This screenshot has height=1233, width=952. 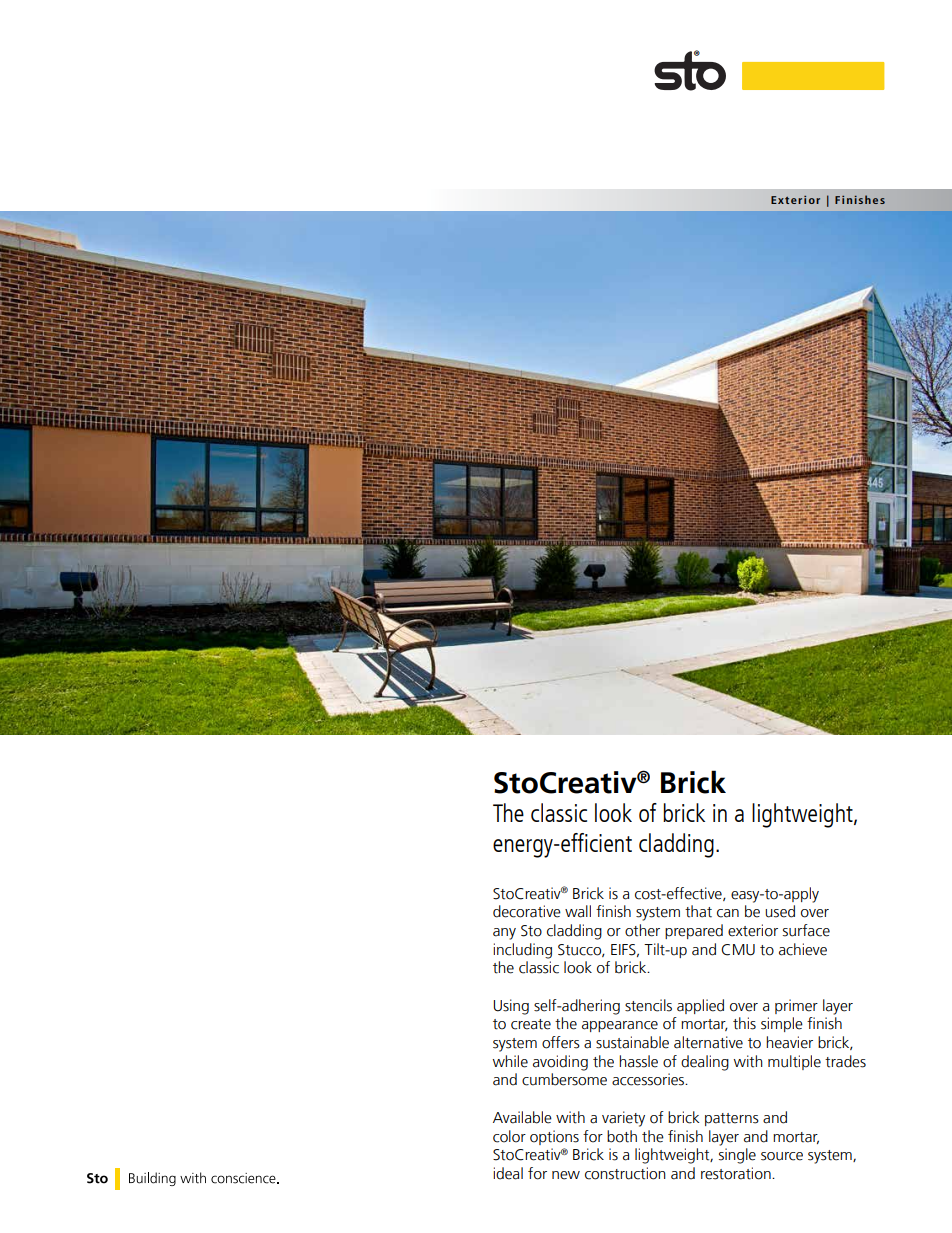 What do you see at coordinates (625, 1173) in the screenshot?
I see `construction` at bounding box center [625, 1173].
